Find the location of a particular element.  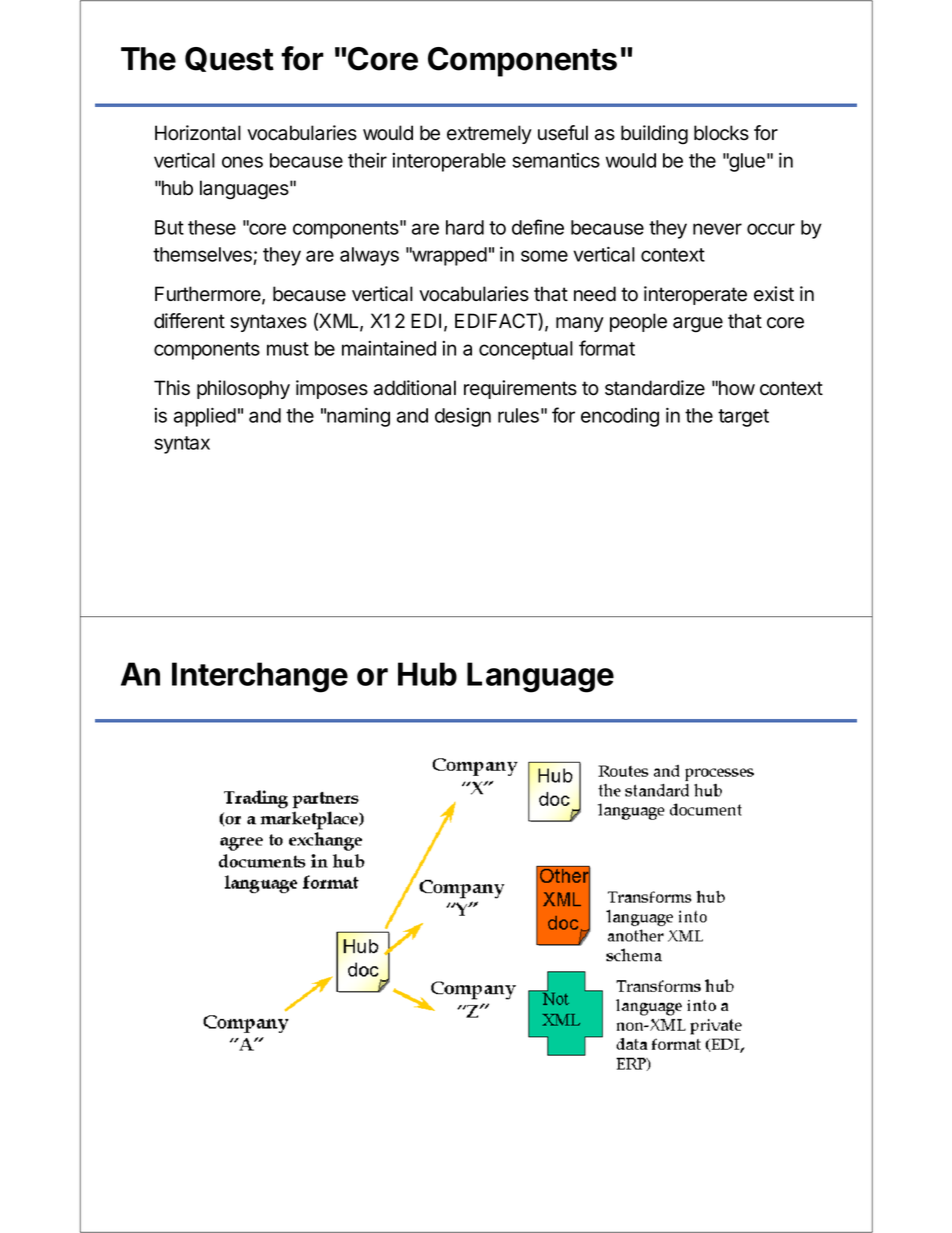

target is located at coordinates (743, 418).
